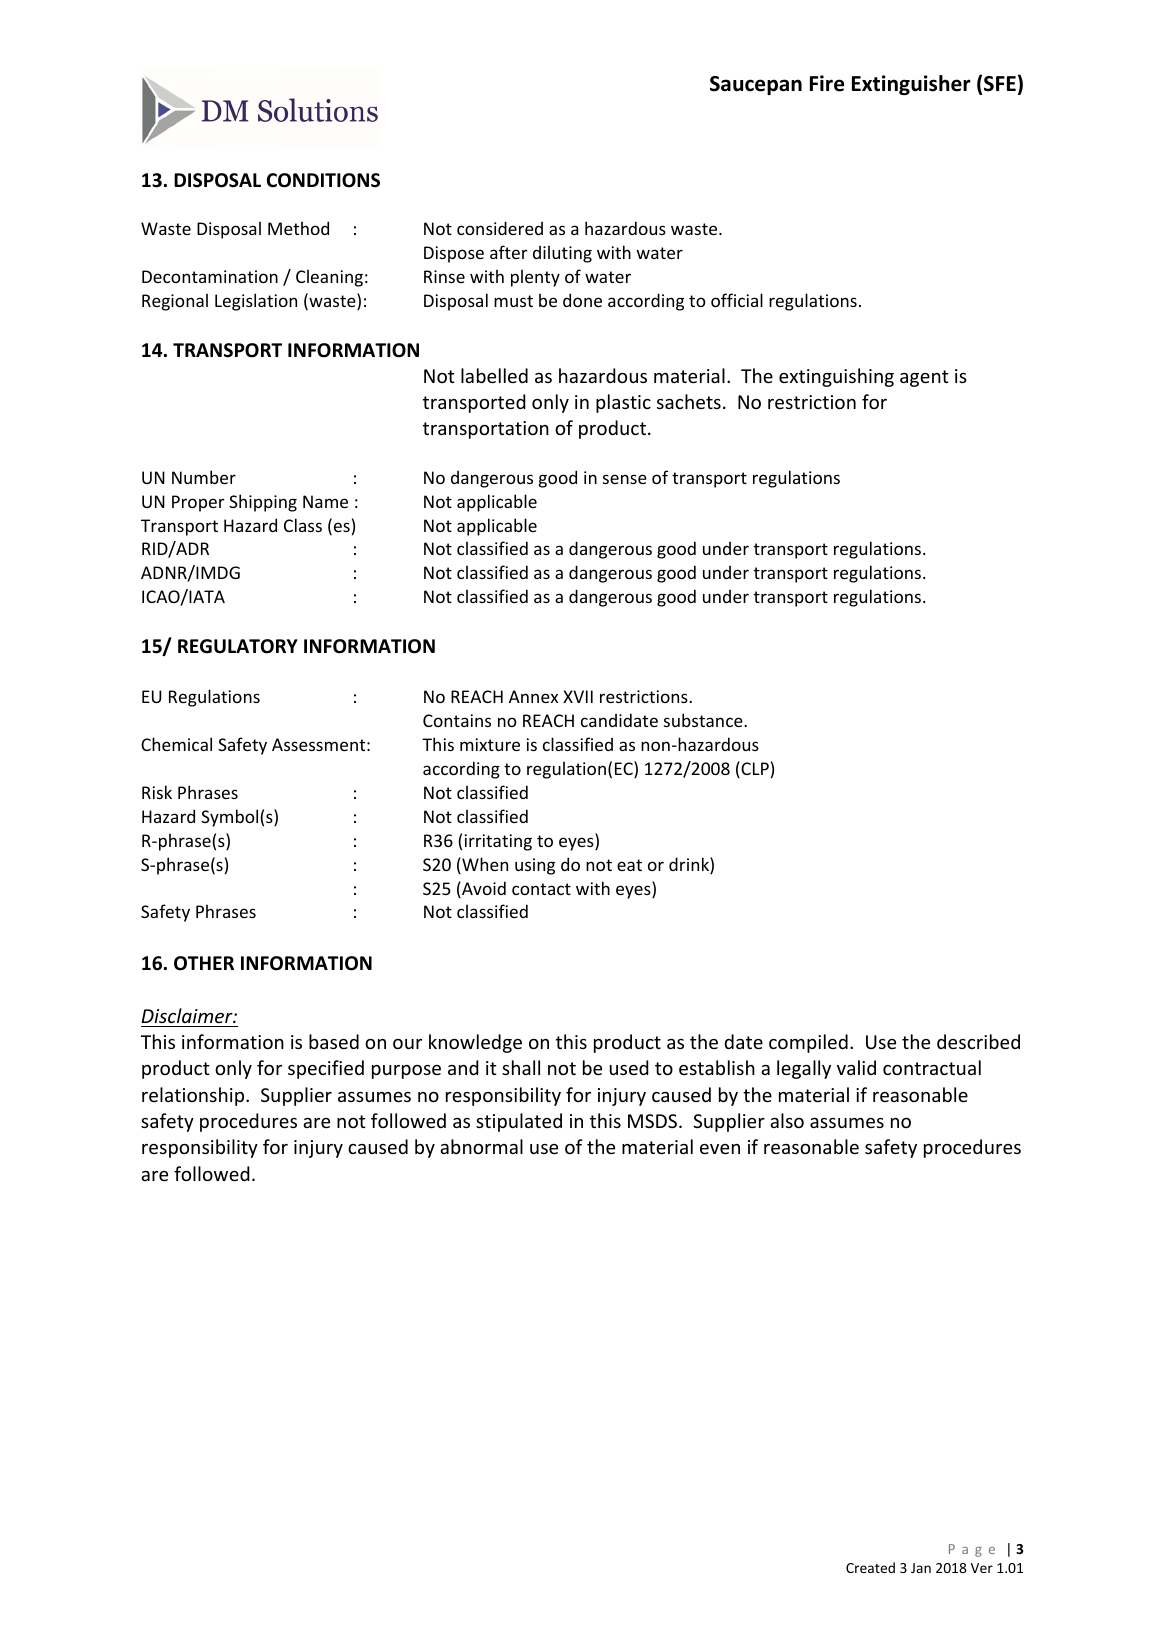 This page has width=1165, height=1647. Describe the element at coordinates (481, 1146) in the page. I see `abnormal` at that location.
